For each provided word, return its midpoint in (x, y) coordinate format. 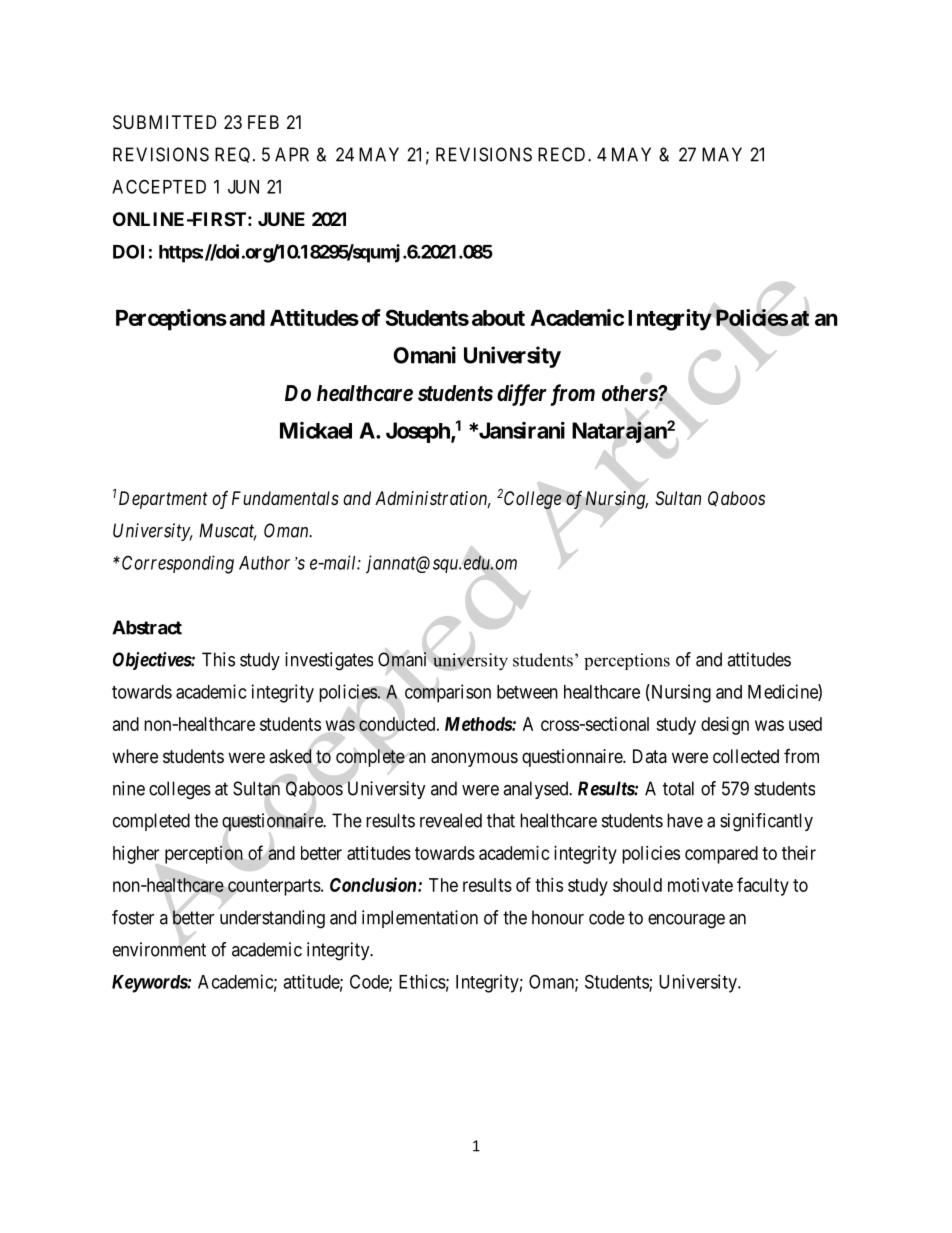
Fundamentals (285, 498)
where (135, 756)
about (498, 318)
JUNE (281, 219)
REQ (234, 155)
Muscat (228, 531)
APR (292, 154)
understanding (272, 919)
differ (522, 395)
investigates (329, 661)
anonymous (474, 759)
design (725, 726)
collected (746, 756)
